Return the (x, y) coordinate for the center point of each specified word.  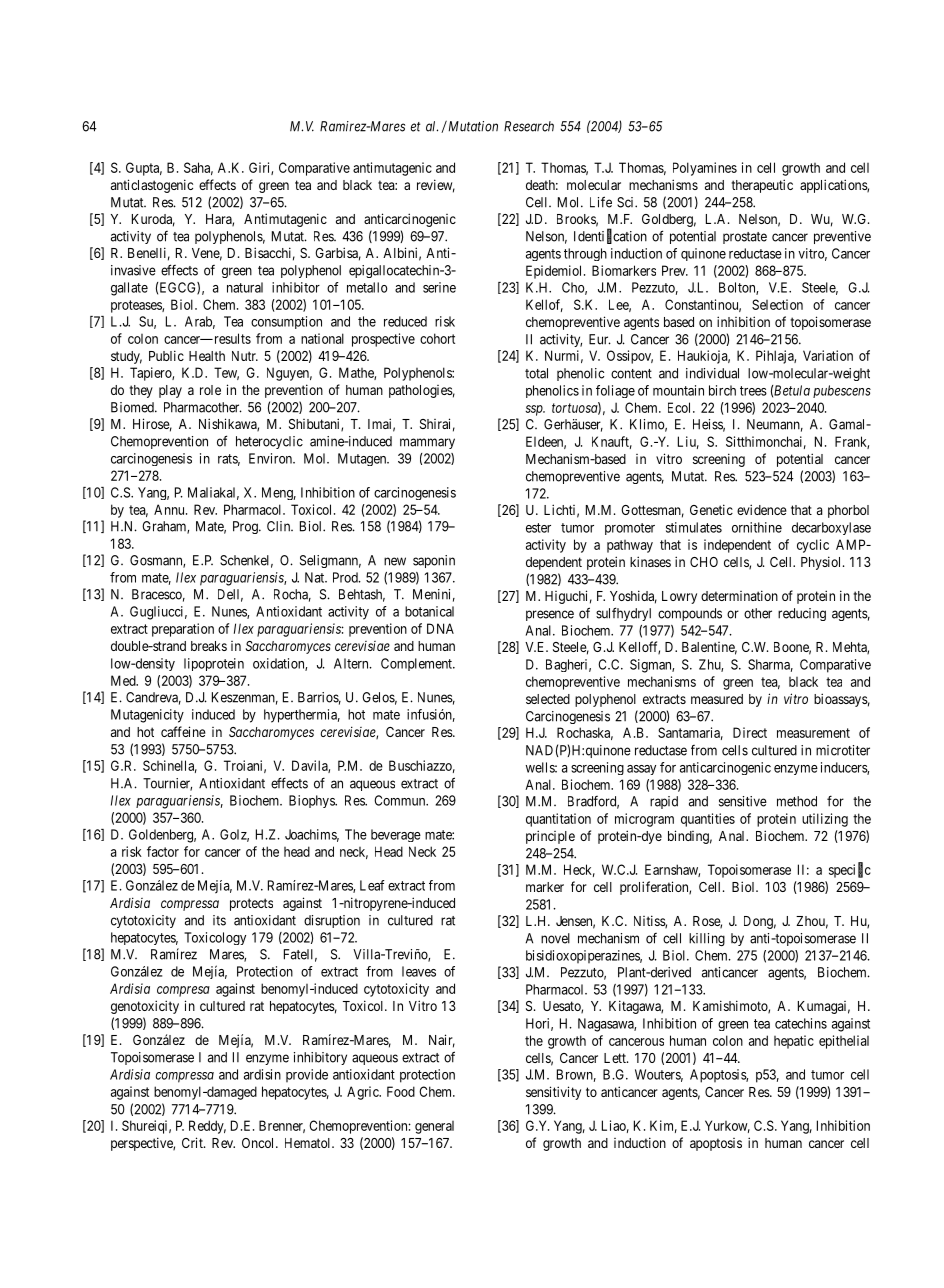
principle (550, 837)
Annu (170, 509)
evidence (762, 509)
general (434, 1127)
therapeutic (762, 186)
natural (245, 287)
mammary (427, 443)
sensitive (743, 801)
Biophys (312, 801)
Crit (193, 1142)
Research (529, 126)
